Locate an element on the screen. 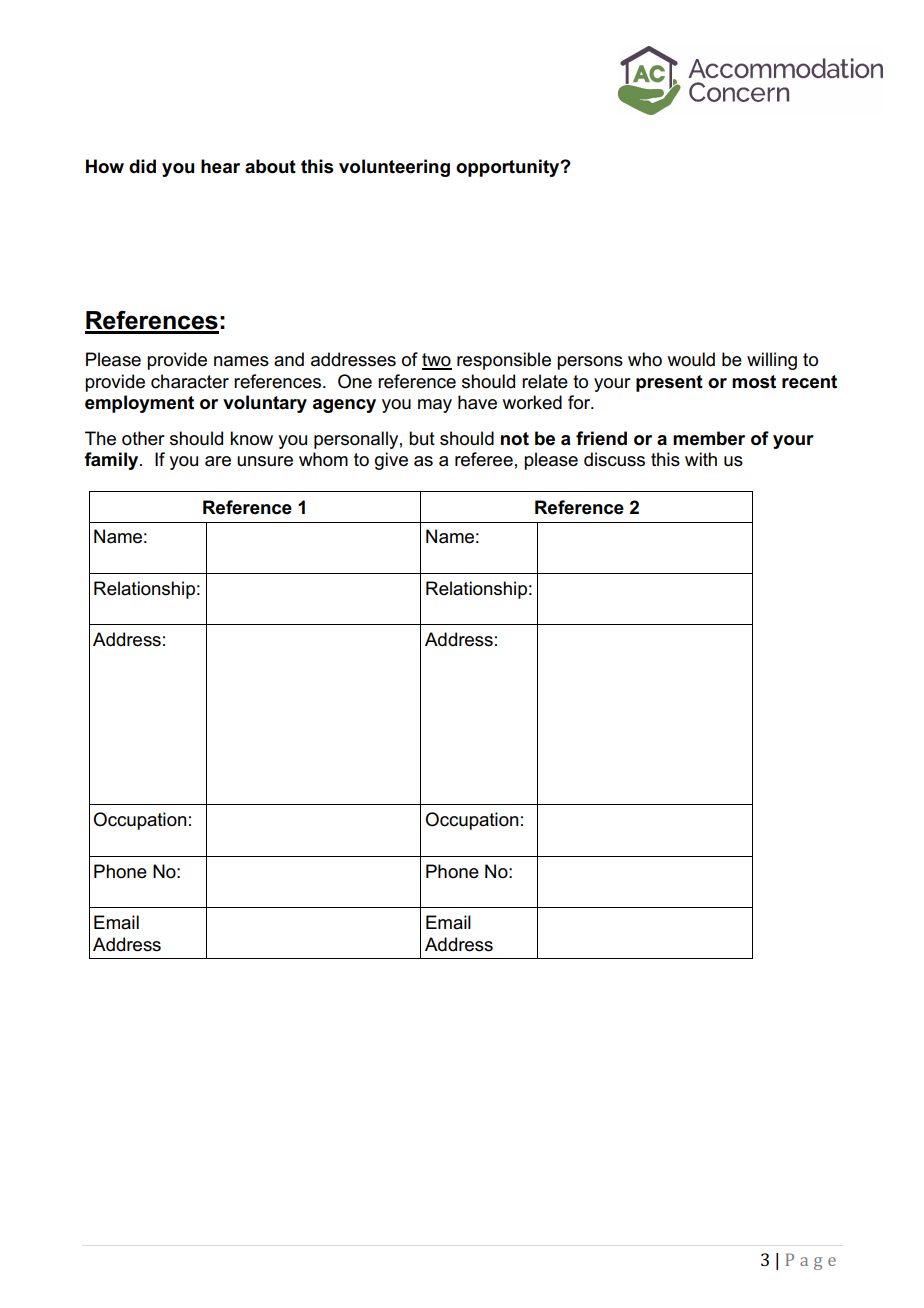  would is located at coordinates (691, 359).
